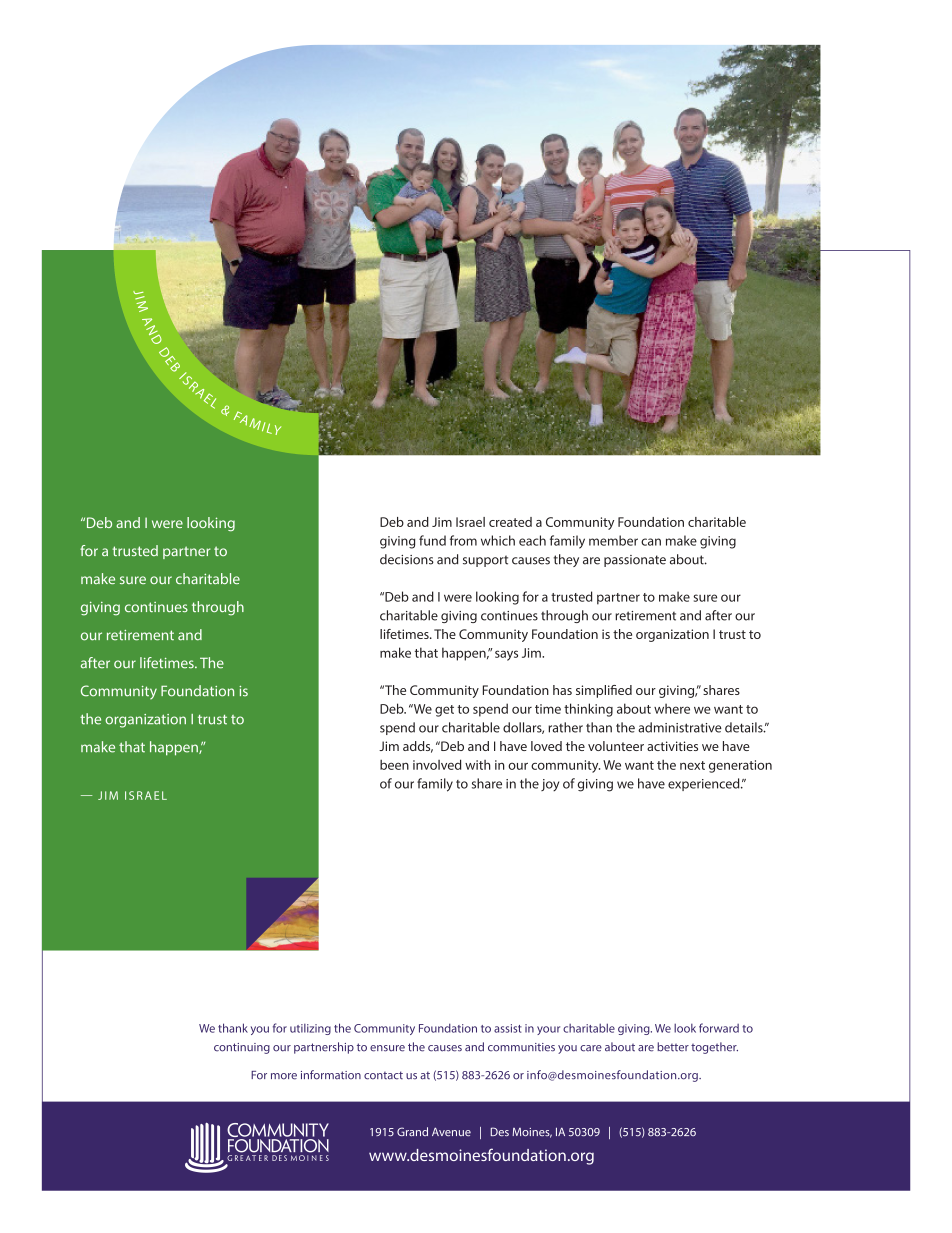 This screenshot has height=1233, width=952. I want to click on can, so click(651, 542).
